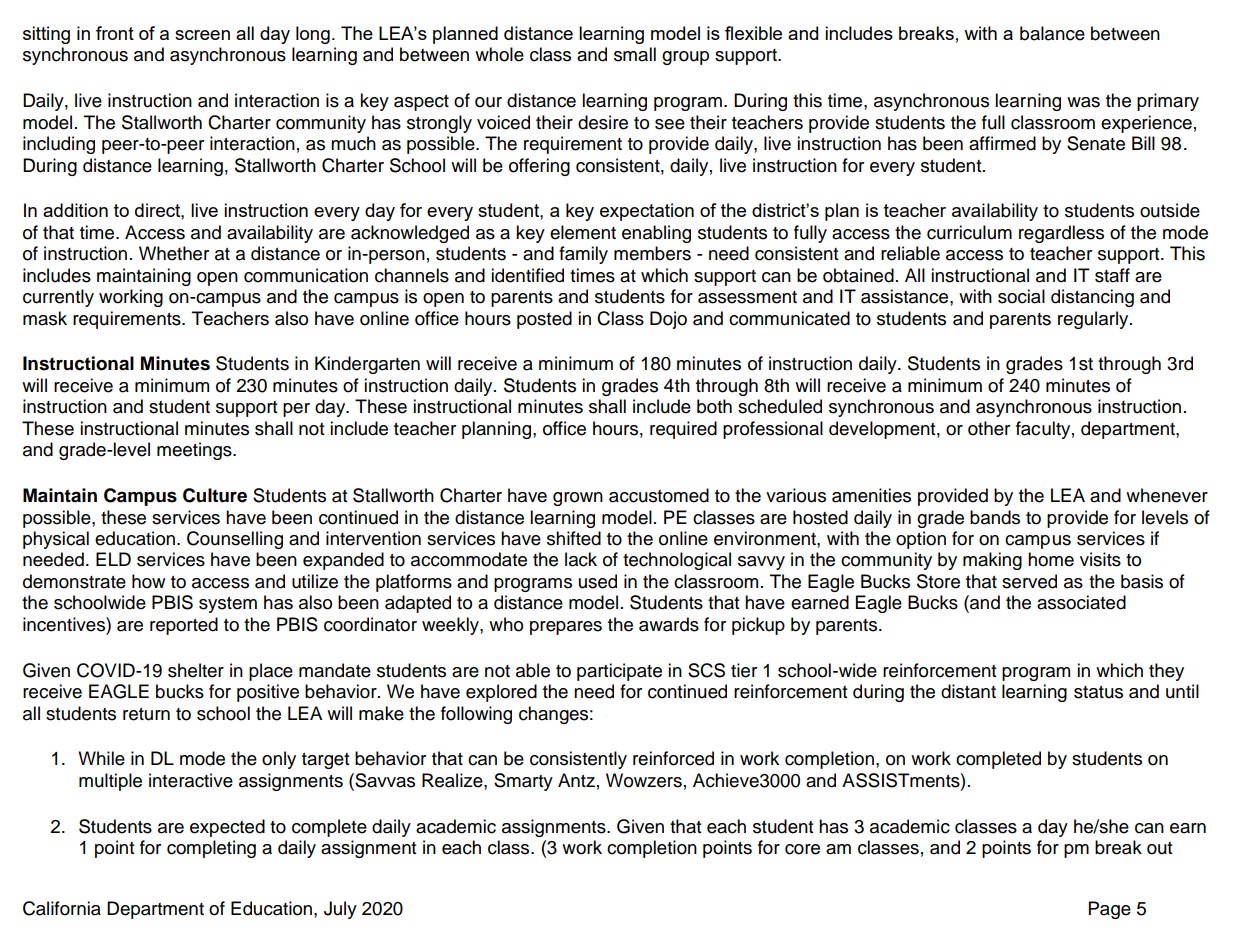 Image resolution: width=1233 pixels, height=952 pixels. Describe the element at coordinates (45, 318) in the screenshot. I see `mask` at that location.
